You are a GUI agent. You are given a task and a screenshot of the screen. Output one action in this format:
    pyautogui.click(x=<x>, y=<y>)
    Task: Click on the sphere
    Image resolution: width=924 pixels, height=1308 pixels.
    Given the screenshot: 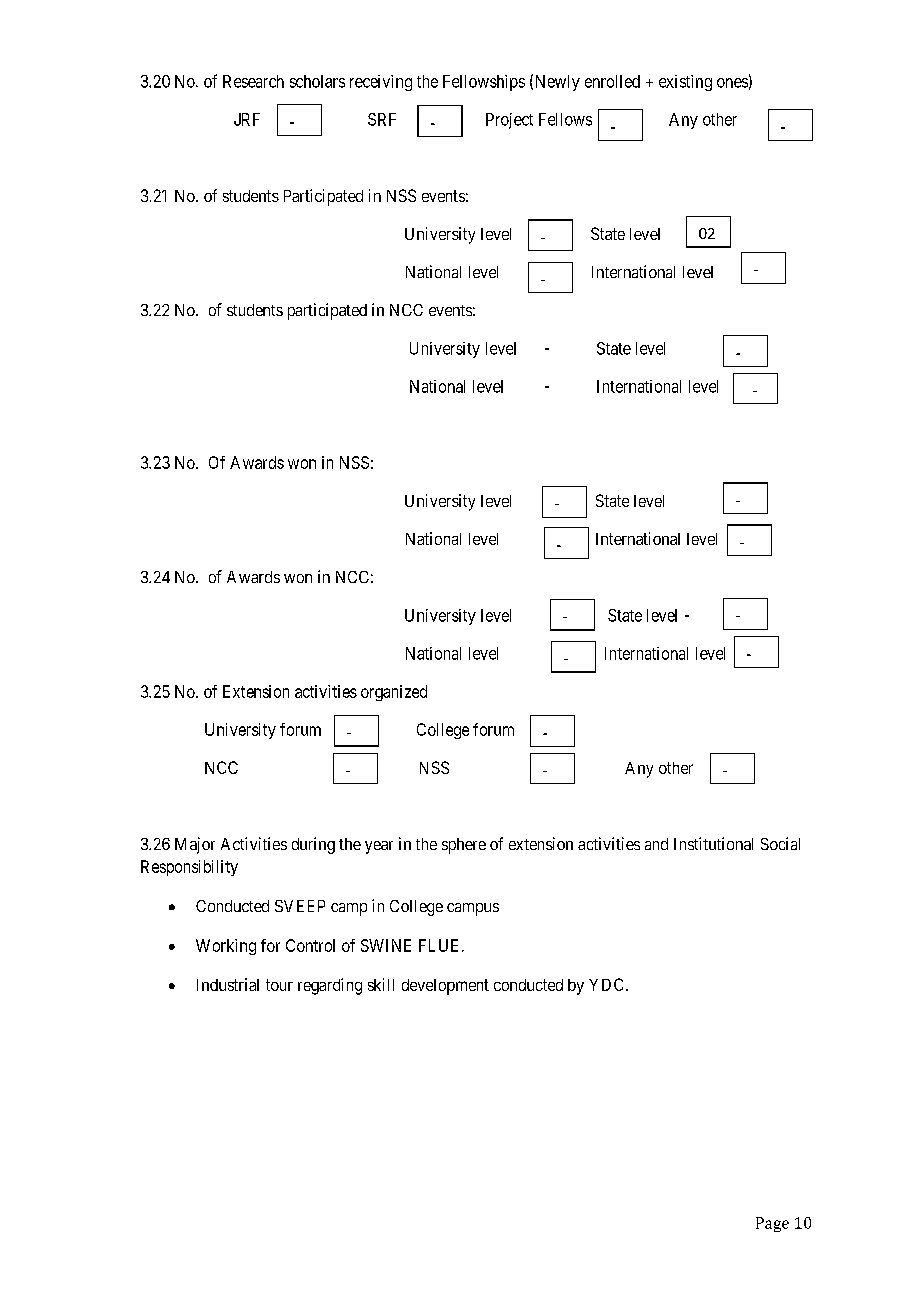 What is the action you would take?
    pyautogui.click(x=464, y=846)
